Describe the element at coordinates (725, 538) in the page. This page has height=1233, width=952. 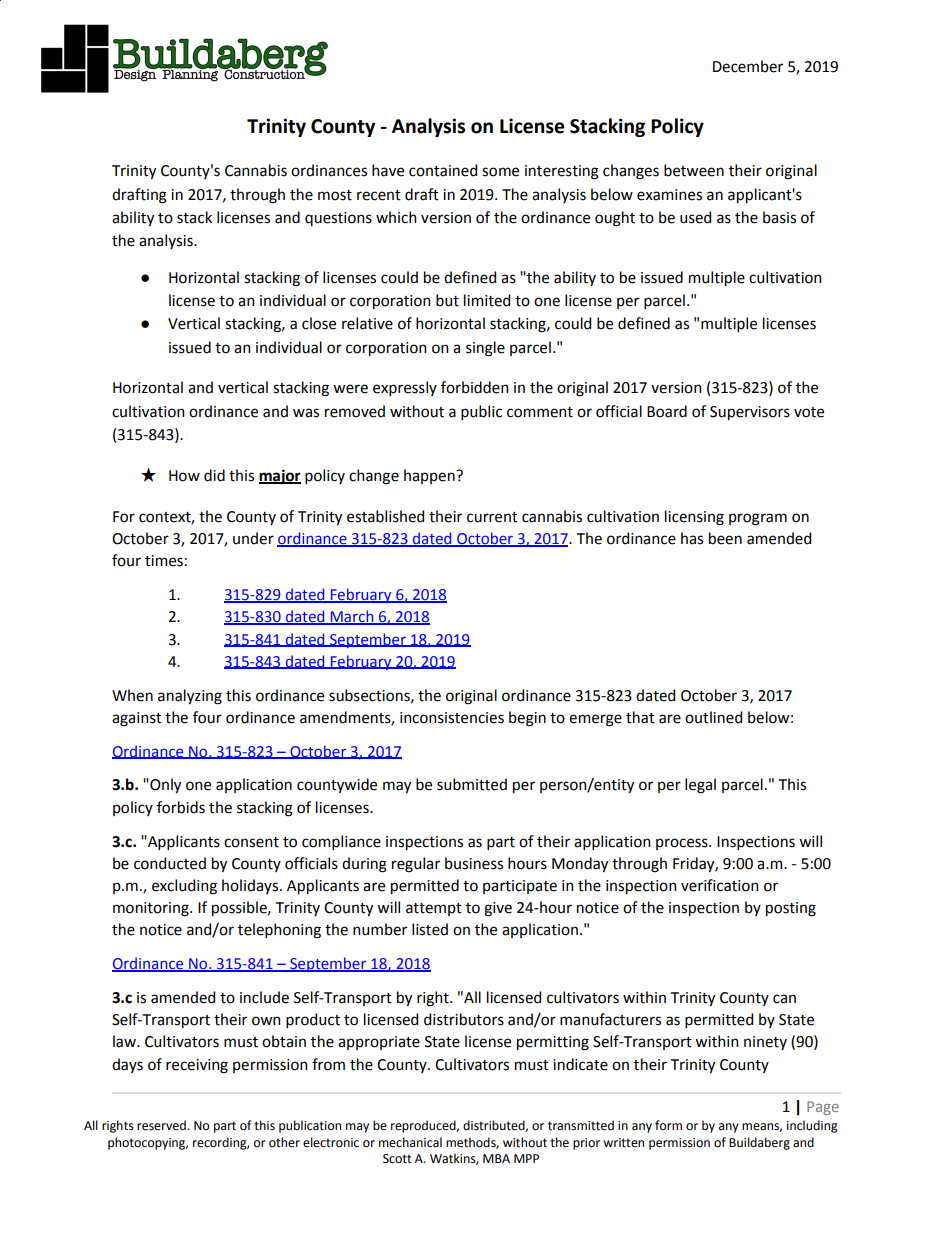
I see `been` at that location.
